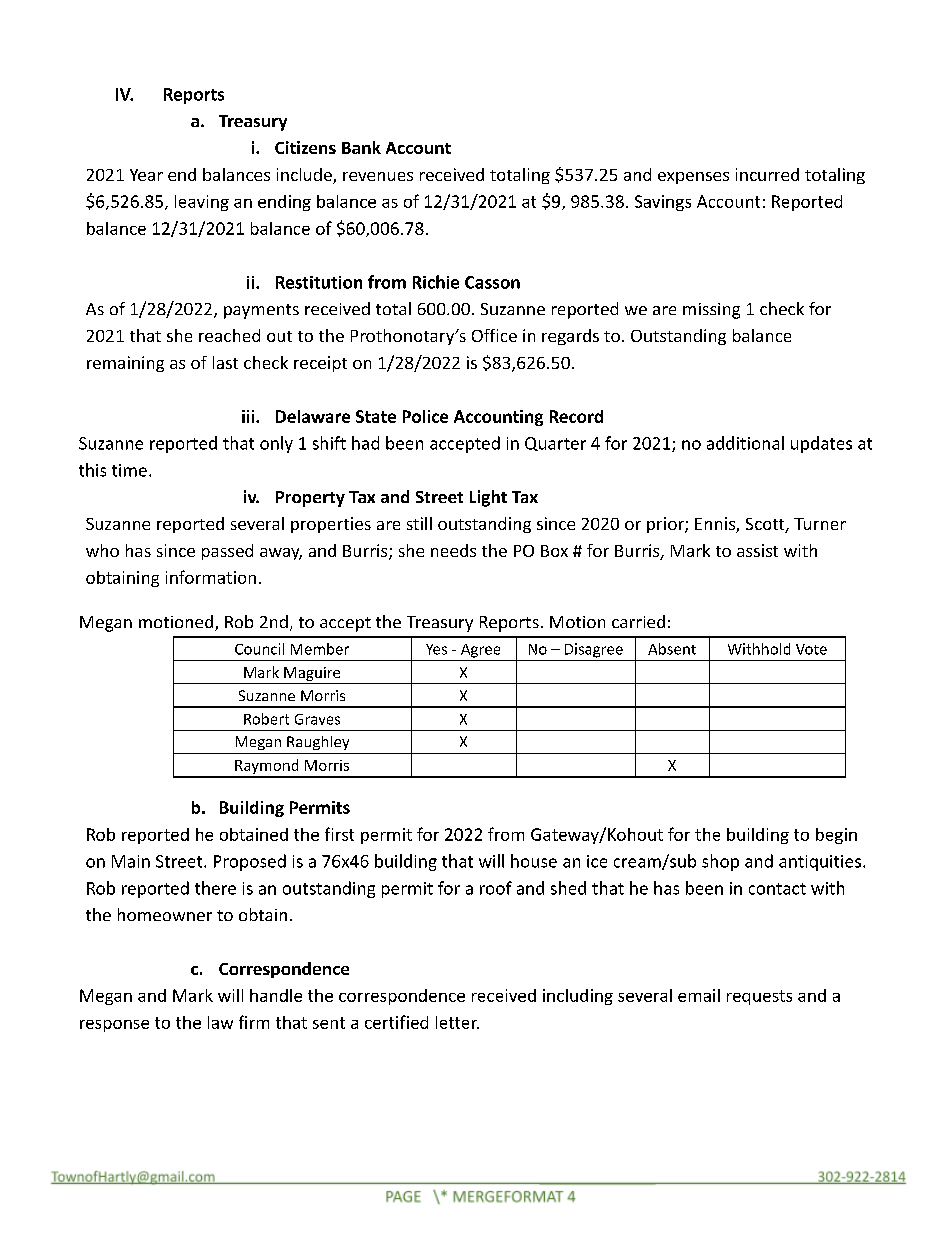 This page has width=952, height=1233. Describe the element at coordinates (757, 550) in the page. I see `assist` at that location.
